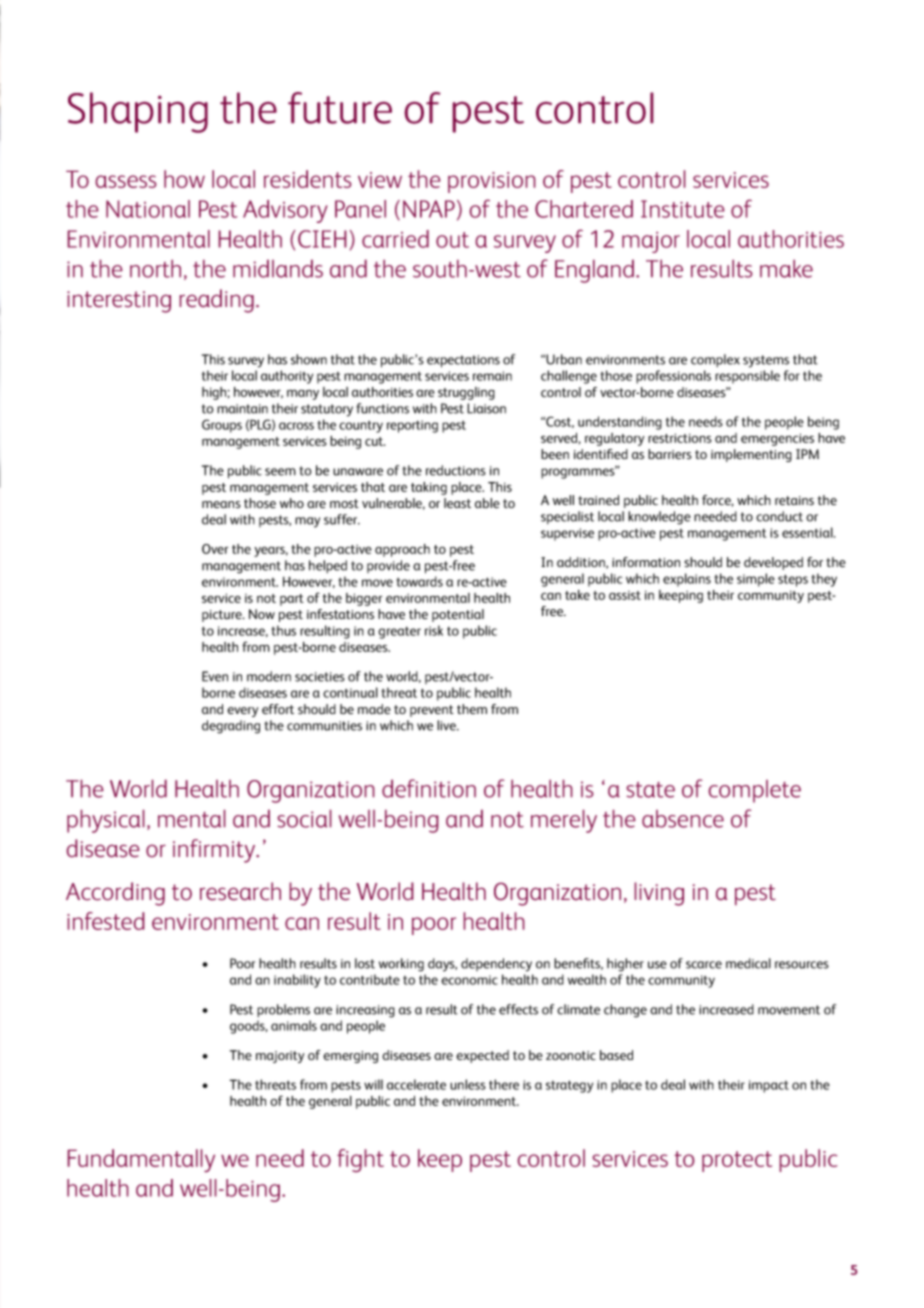 Image resolution: width=924 pixels, height=1308 pixels. What do you see at coordinates (683, 209) in the image?
I see `Institute` at bounding box center [683, 209].
